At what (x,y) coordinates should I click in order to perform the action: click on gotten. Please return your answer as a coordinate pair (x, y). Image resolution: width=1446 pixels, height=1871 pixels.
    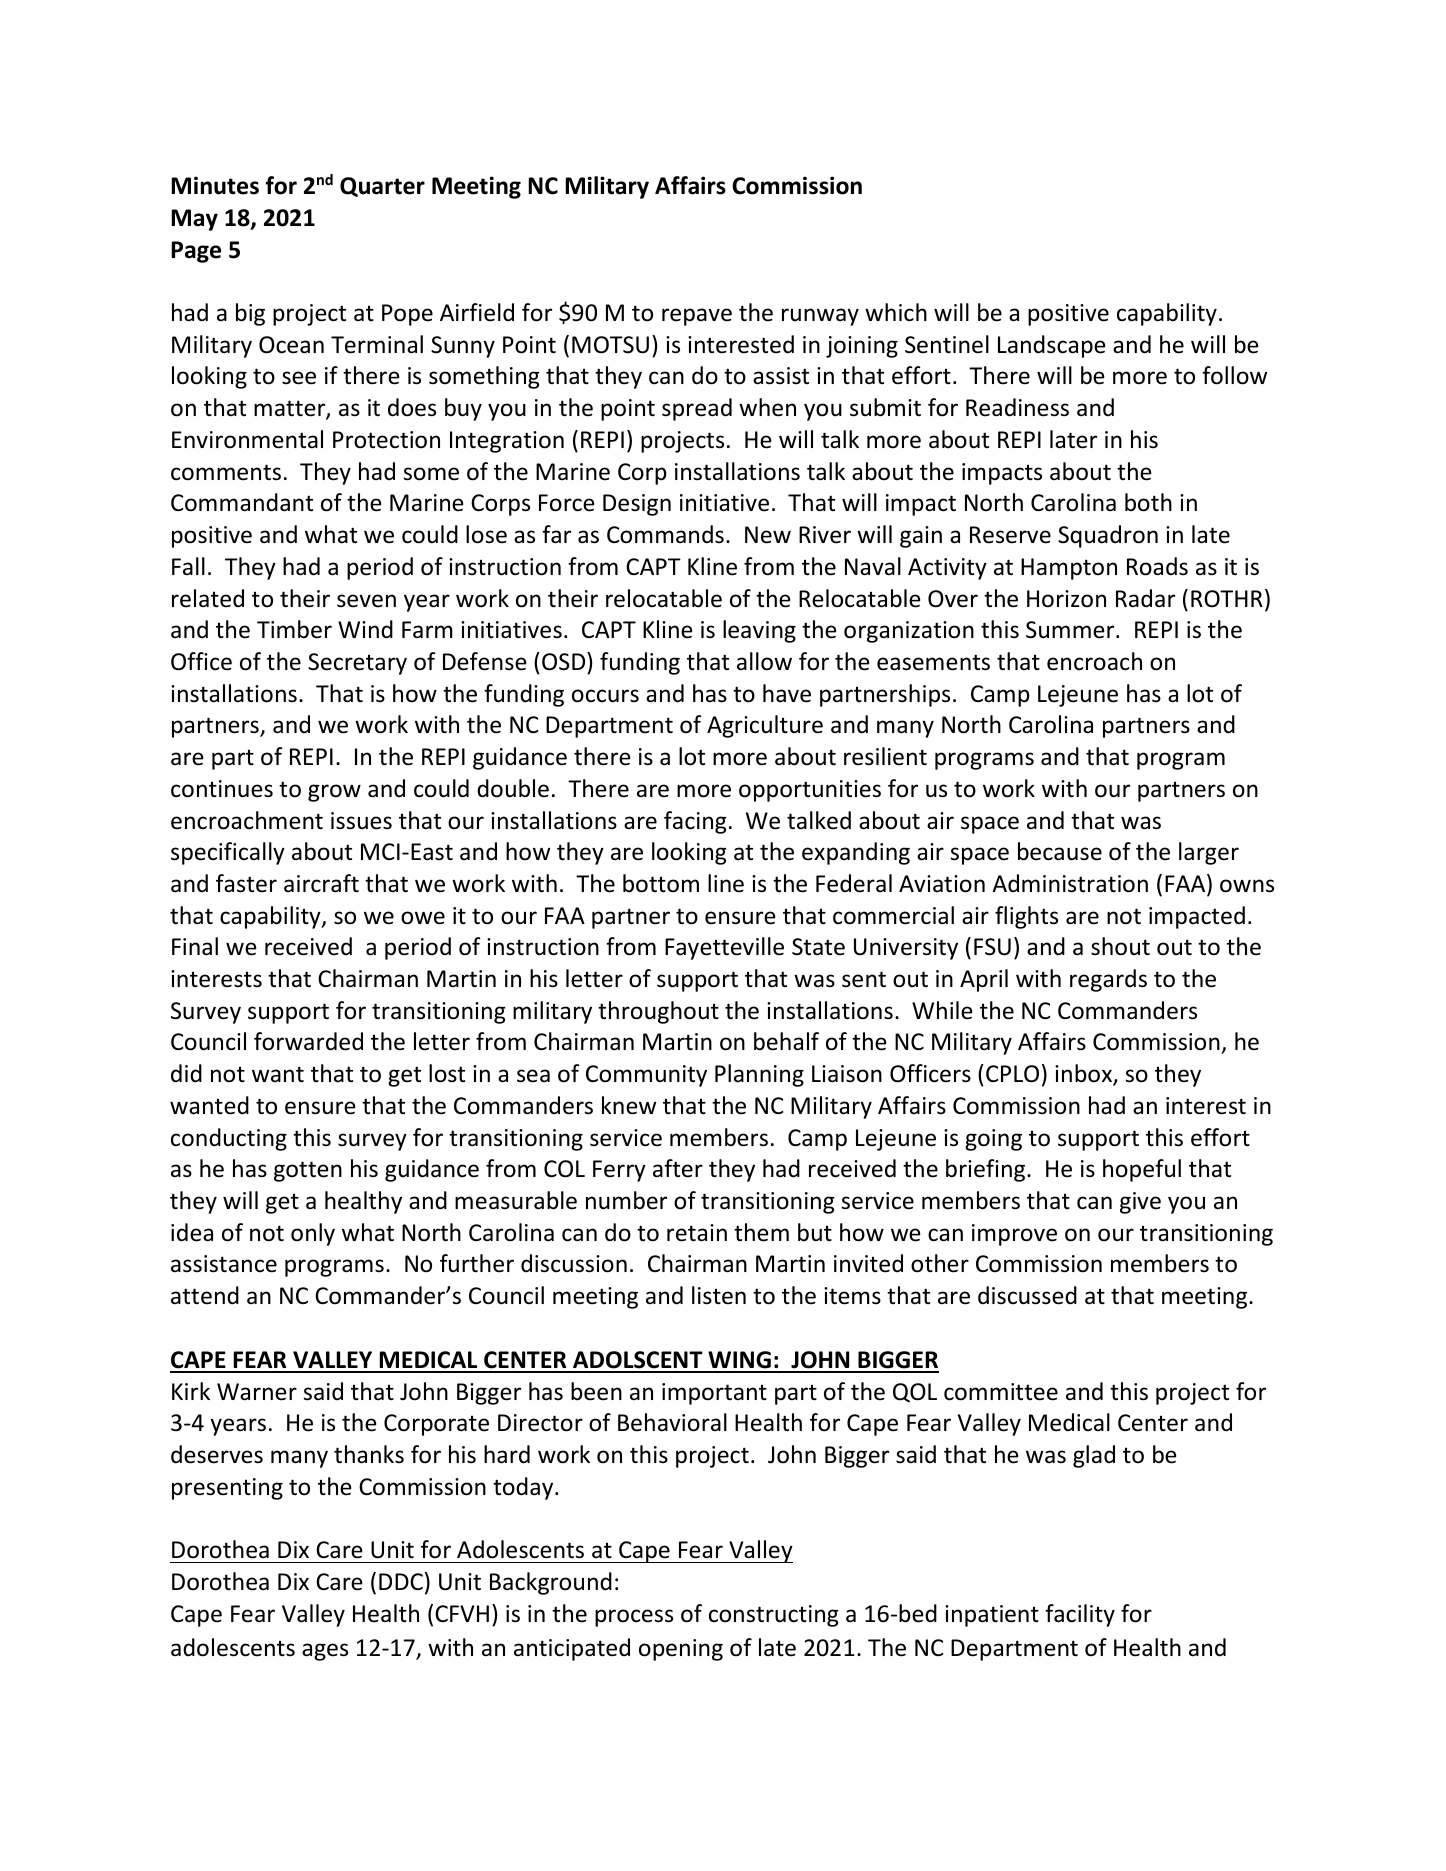
    Looking at the image, I should click on (308, 1171).
